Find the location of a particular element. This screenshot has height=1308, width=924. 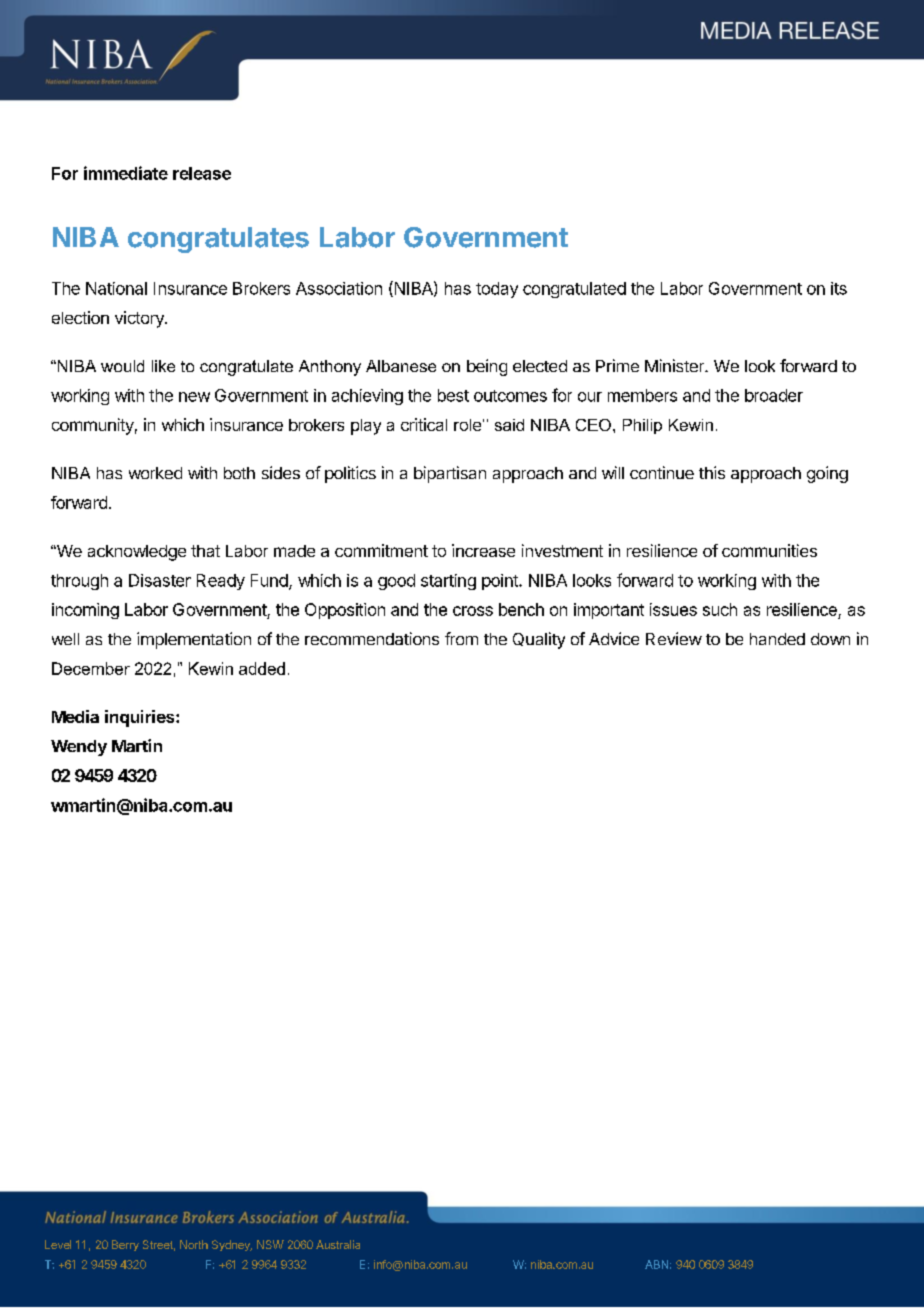

inquiries is located at coordinates (141, 718).
